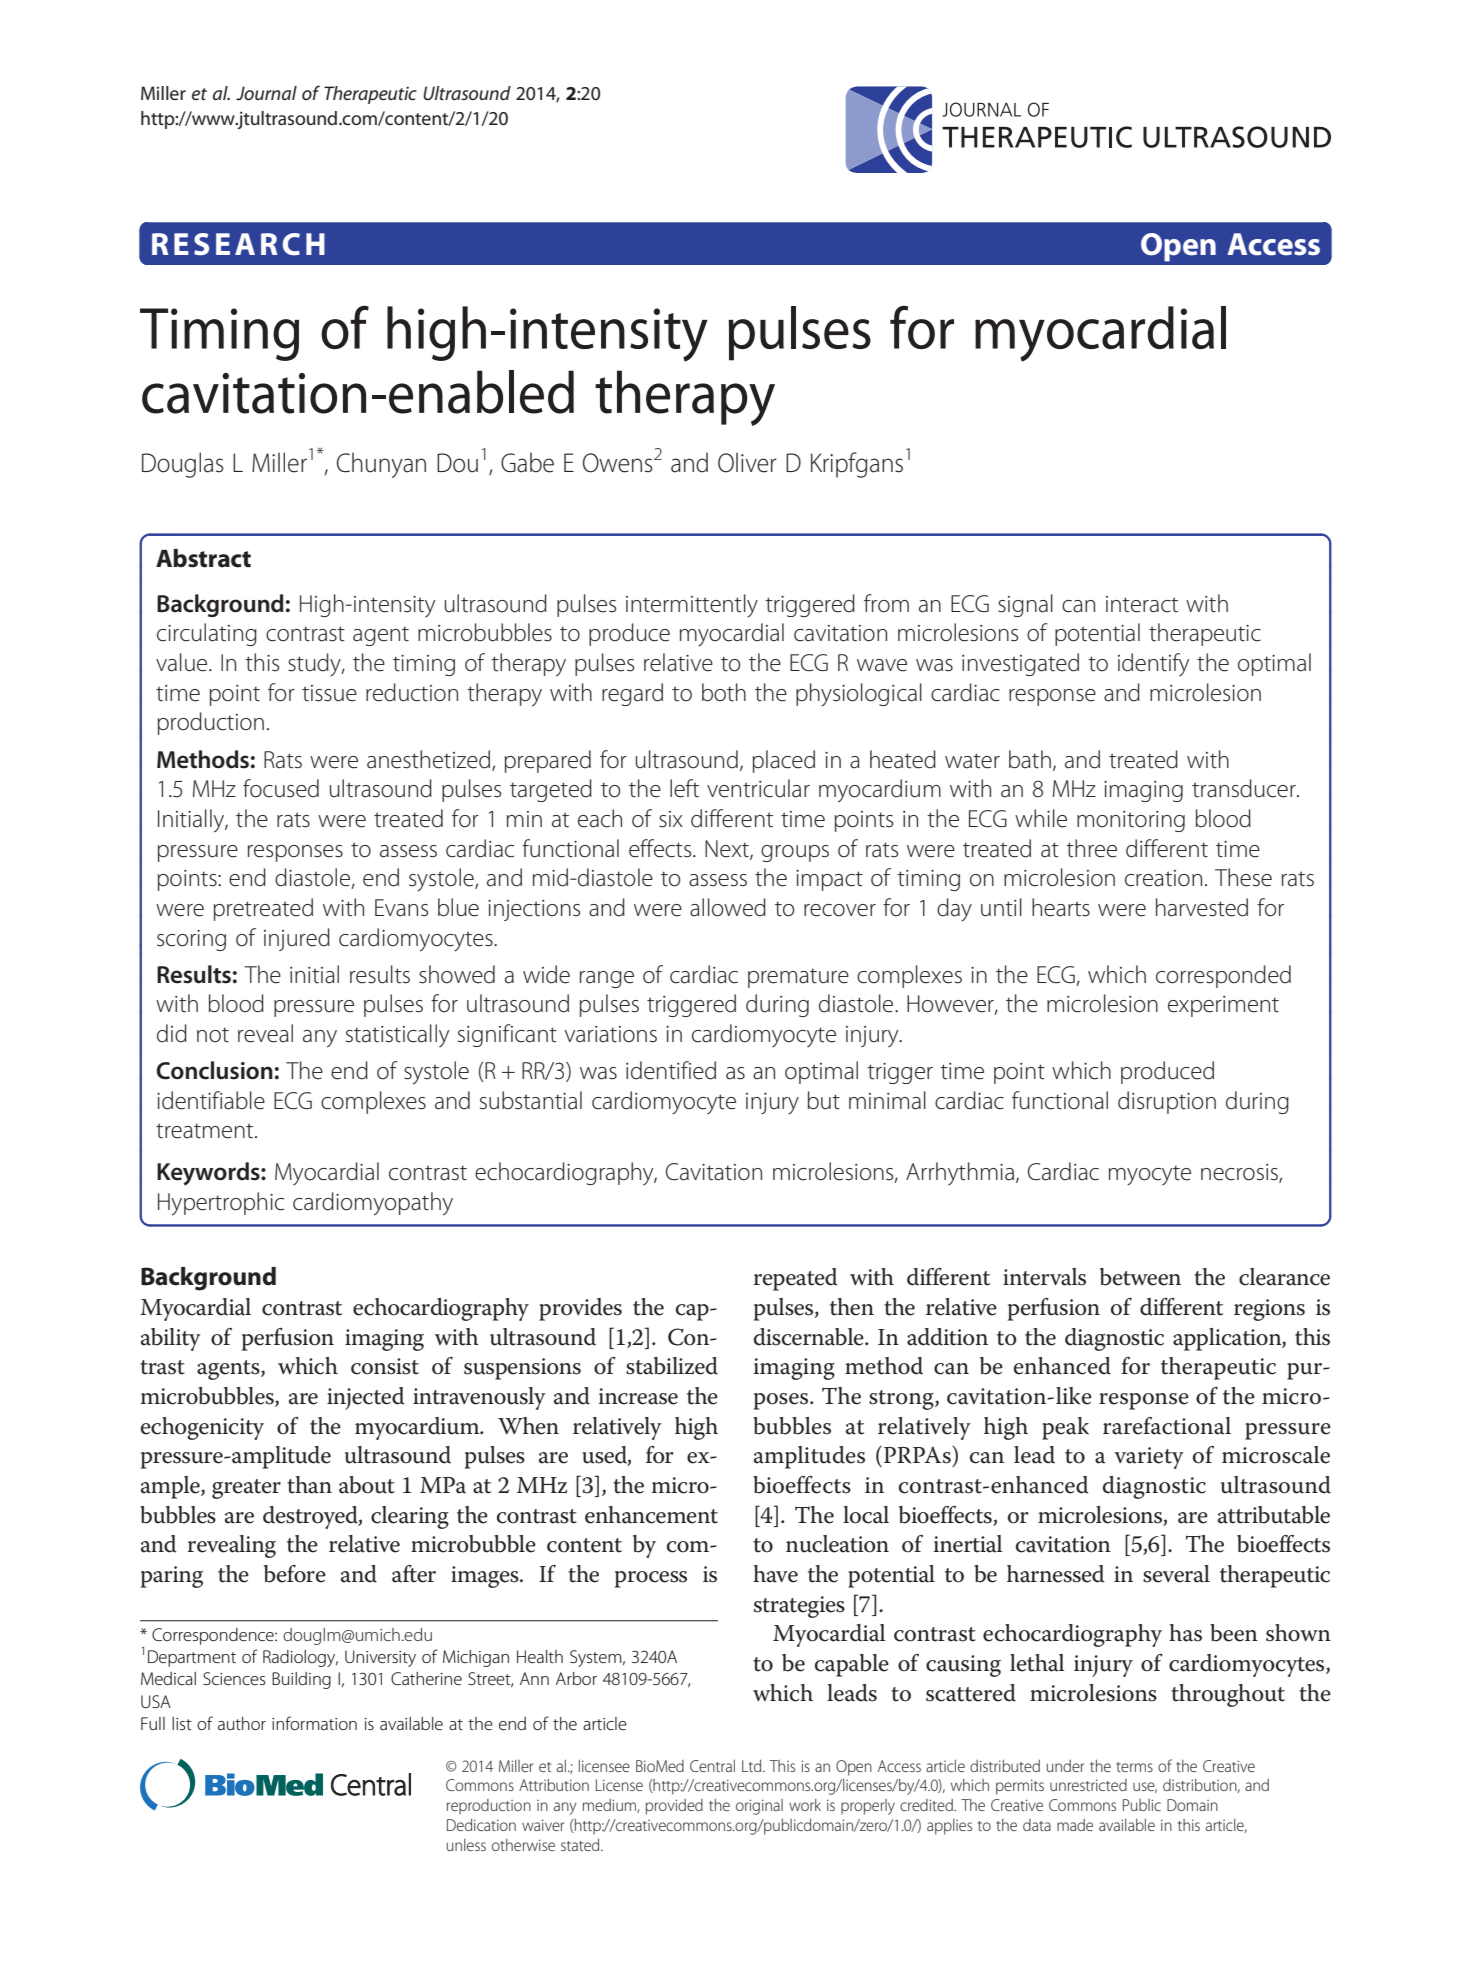  I want to click on premature, so click(798, 978).
